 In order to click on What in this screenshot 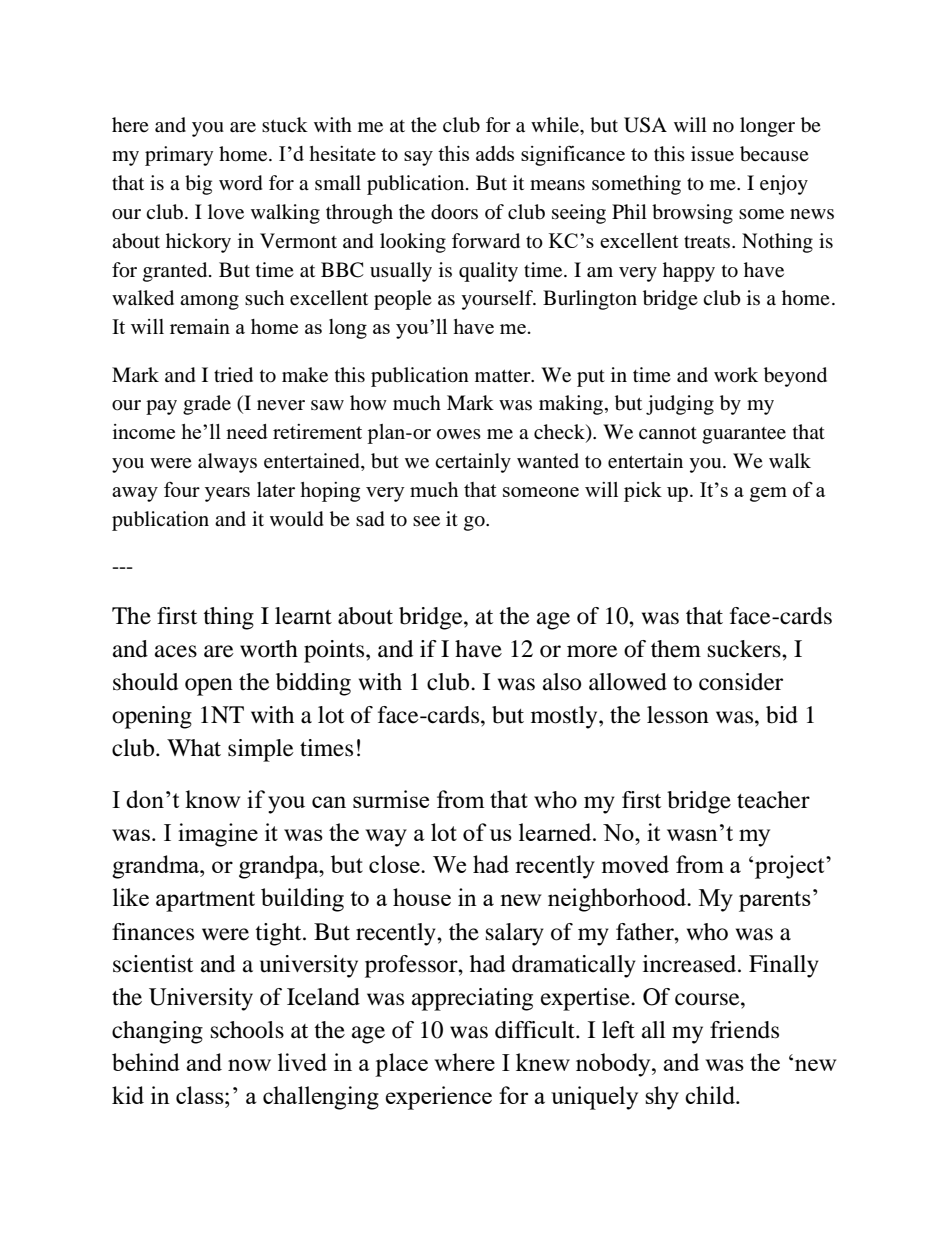, I will do `click(194, 748)`.
